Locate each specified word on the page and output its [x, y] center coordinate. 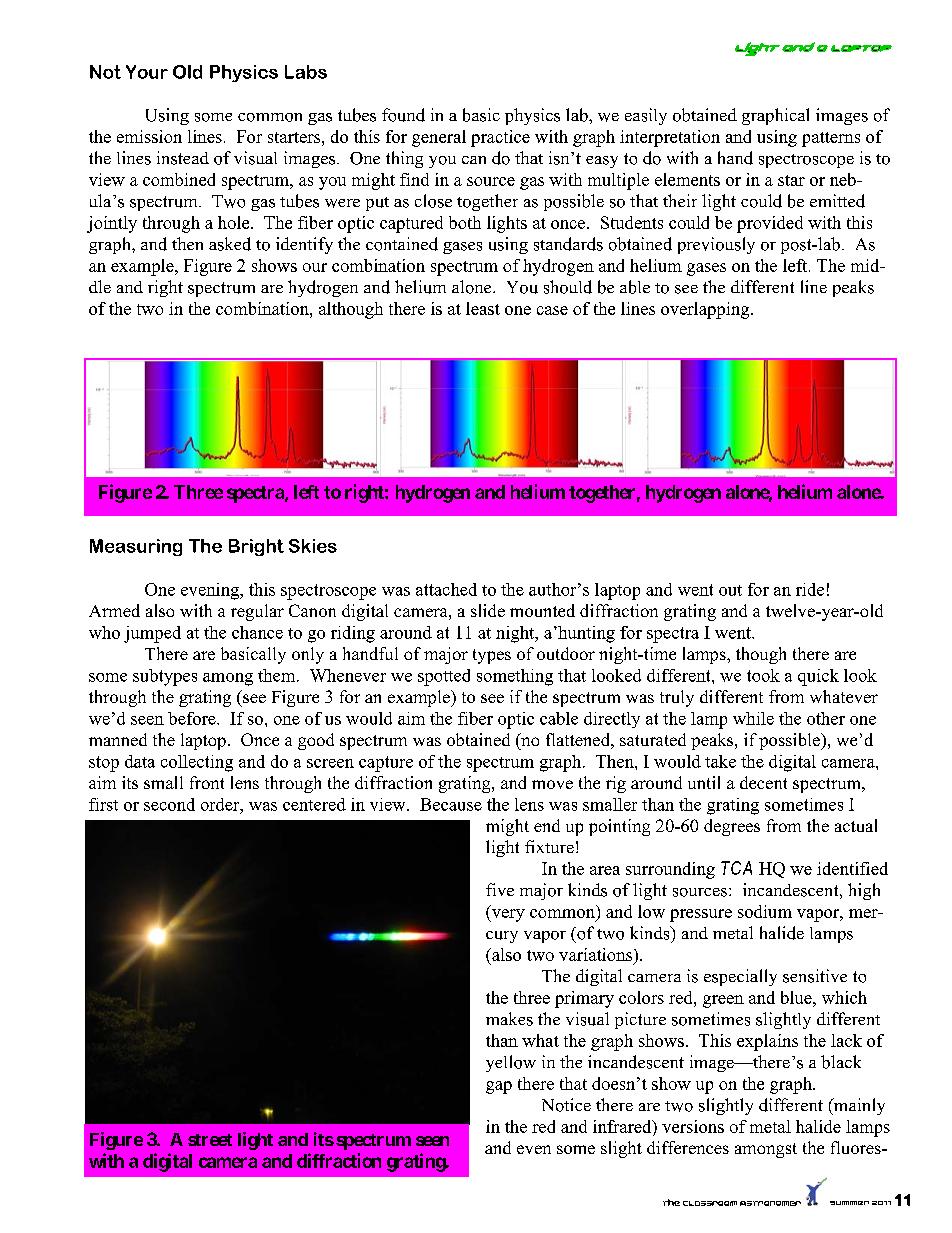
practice [500, 138]
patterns [831, 139]
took [763, 675]
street [210, 1140]
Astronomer [770, 1203]
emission [149, 136]
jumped [152, 634]
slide [488, 610]
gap [499, 1087]
